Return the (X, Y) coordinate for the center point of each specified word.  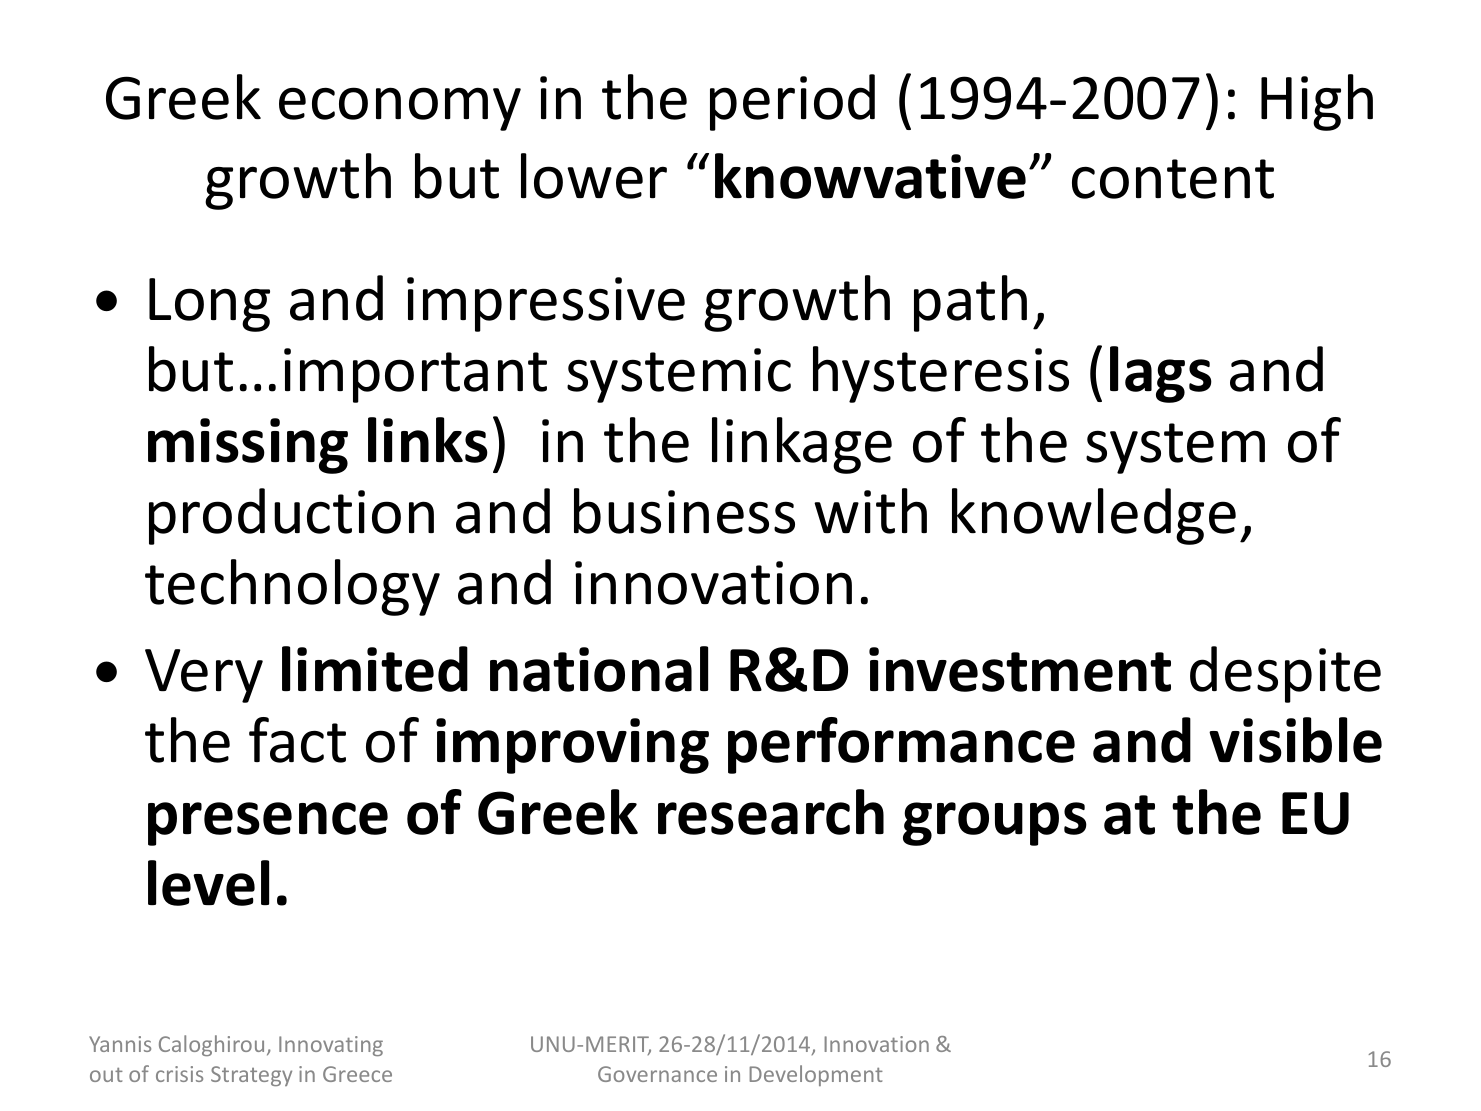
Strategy (251, 1076)
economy (400, 109)
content (1173, 179)
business (684, 511)
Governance (657, 1074)
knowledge (1094, 516)
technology (292, 587)
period (792, 102)
